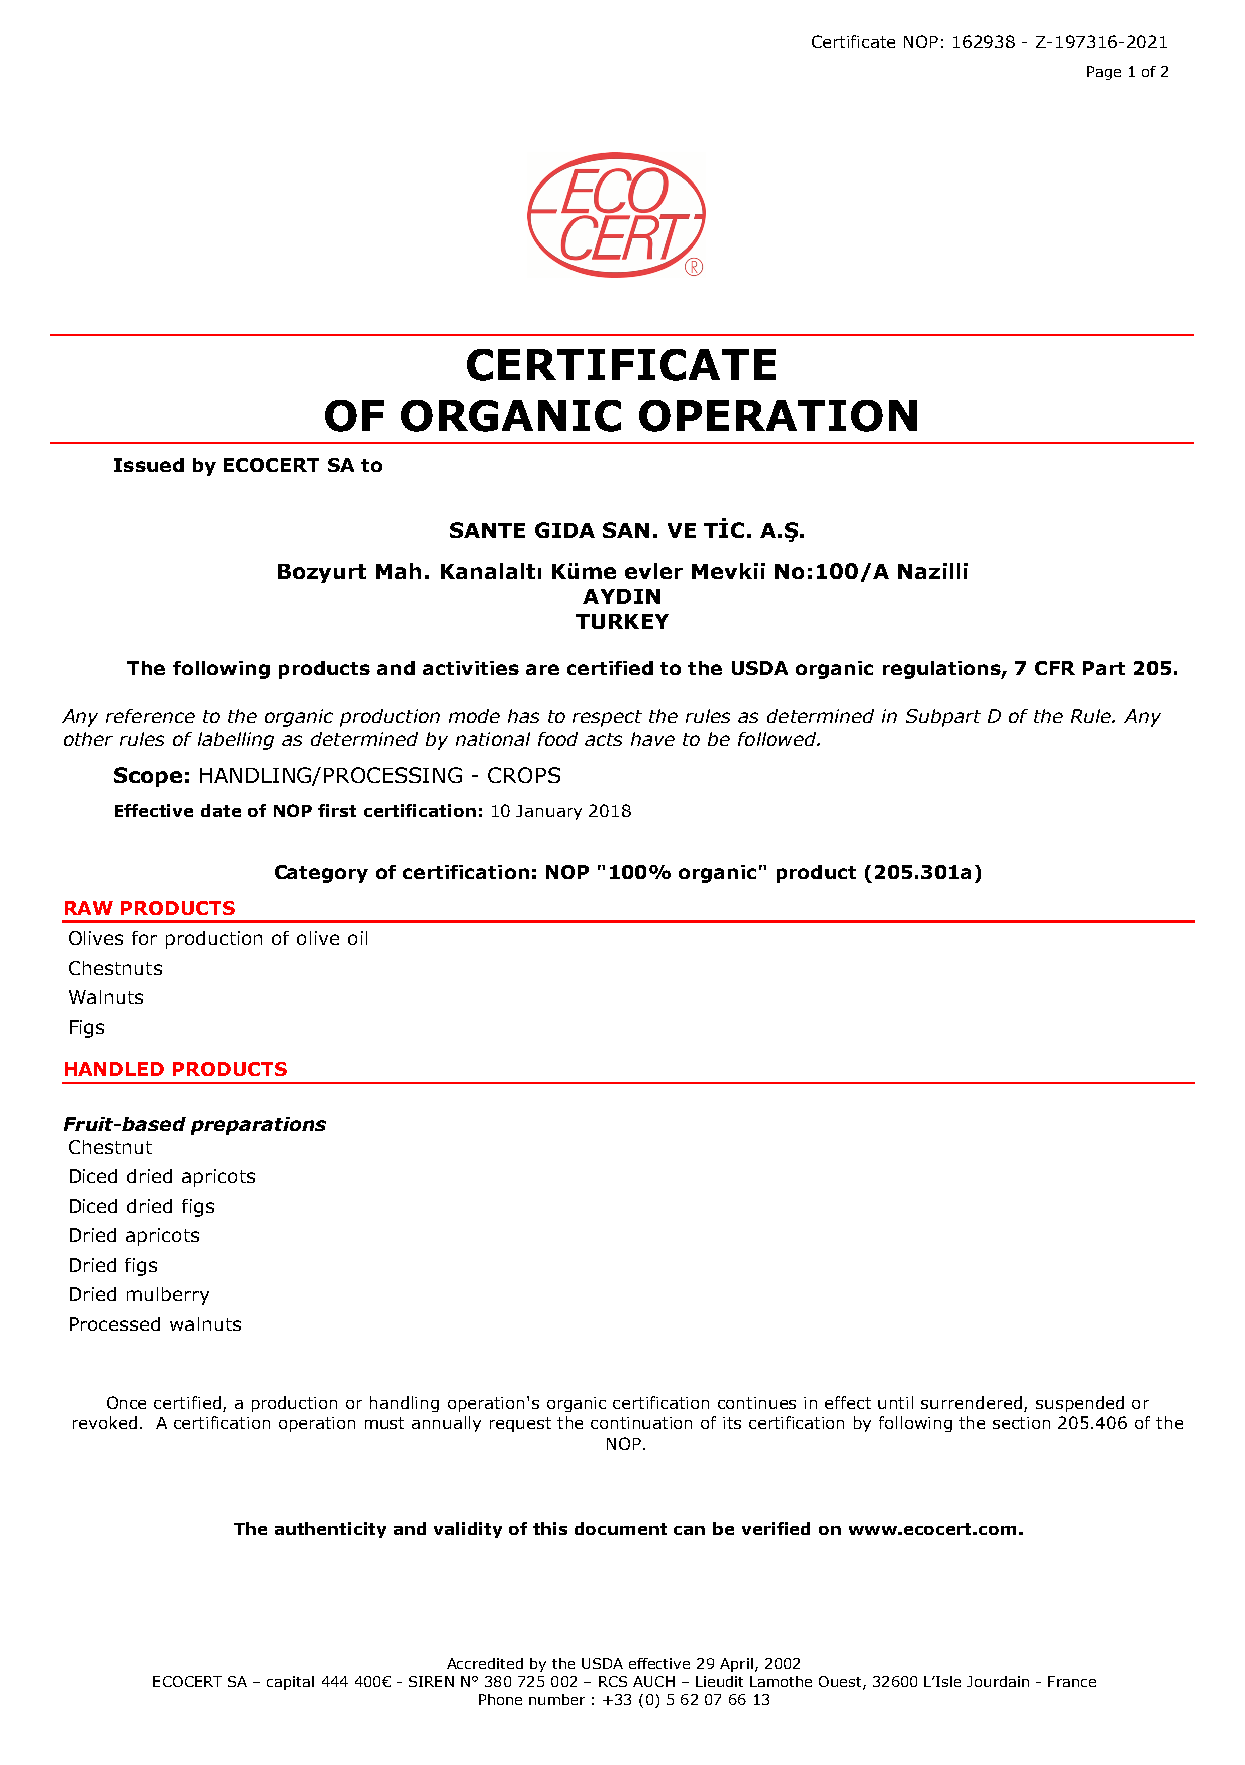  I want to click on followed, so click(778, 739).
